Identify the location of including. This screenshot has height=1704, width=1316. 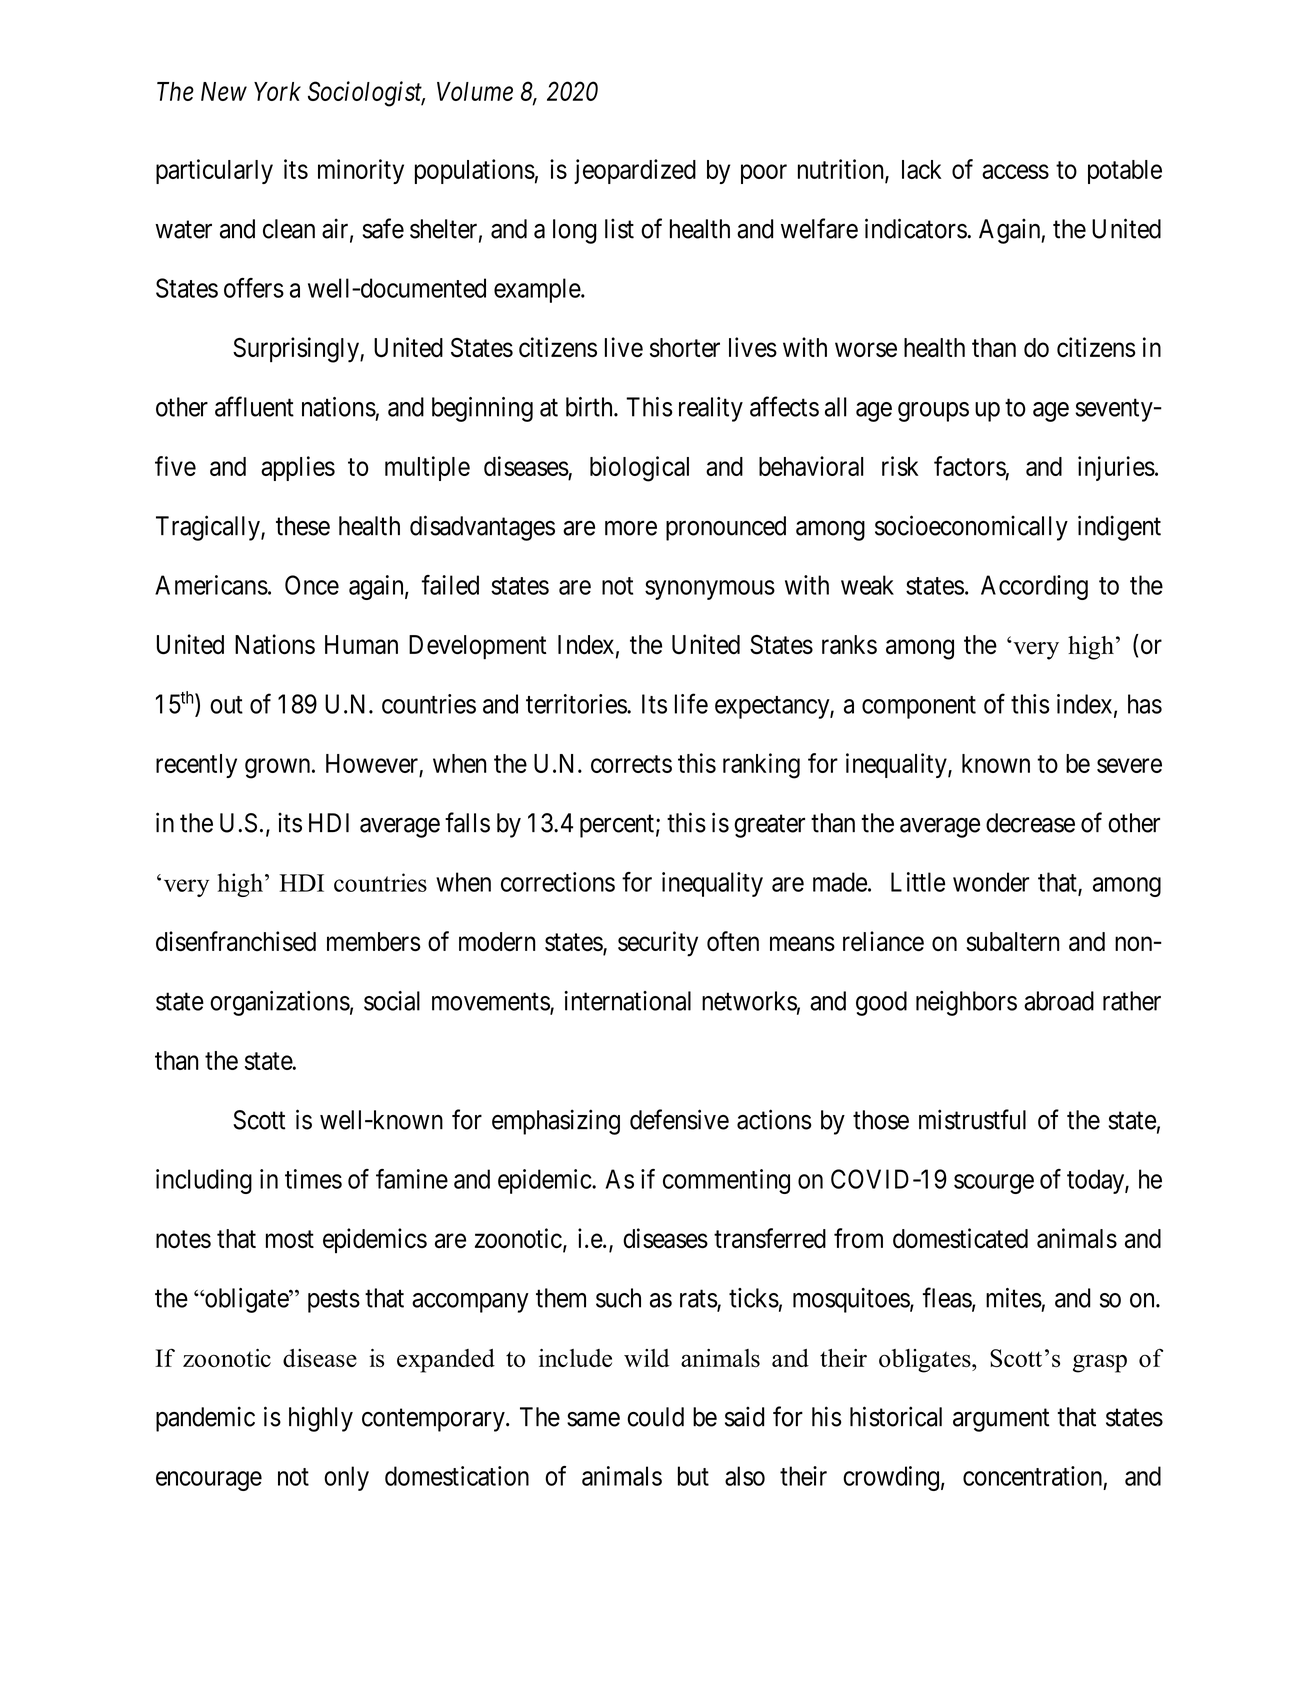
(204, 1181).
